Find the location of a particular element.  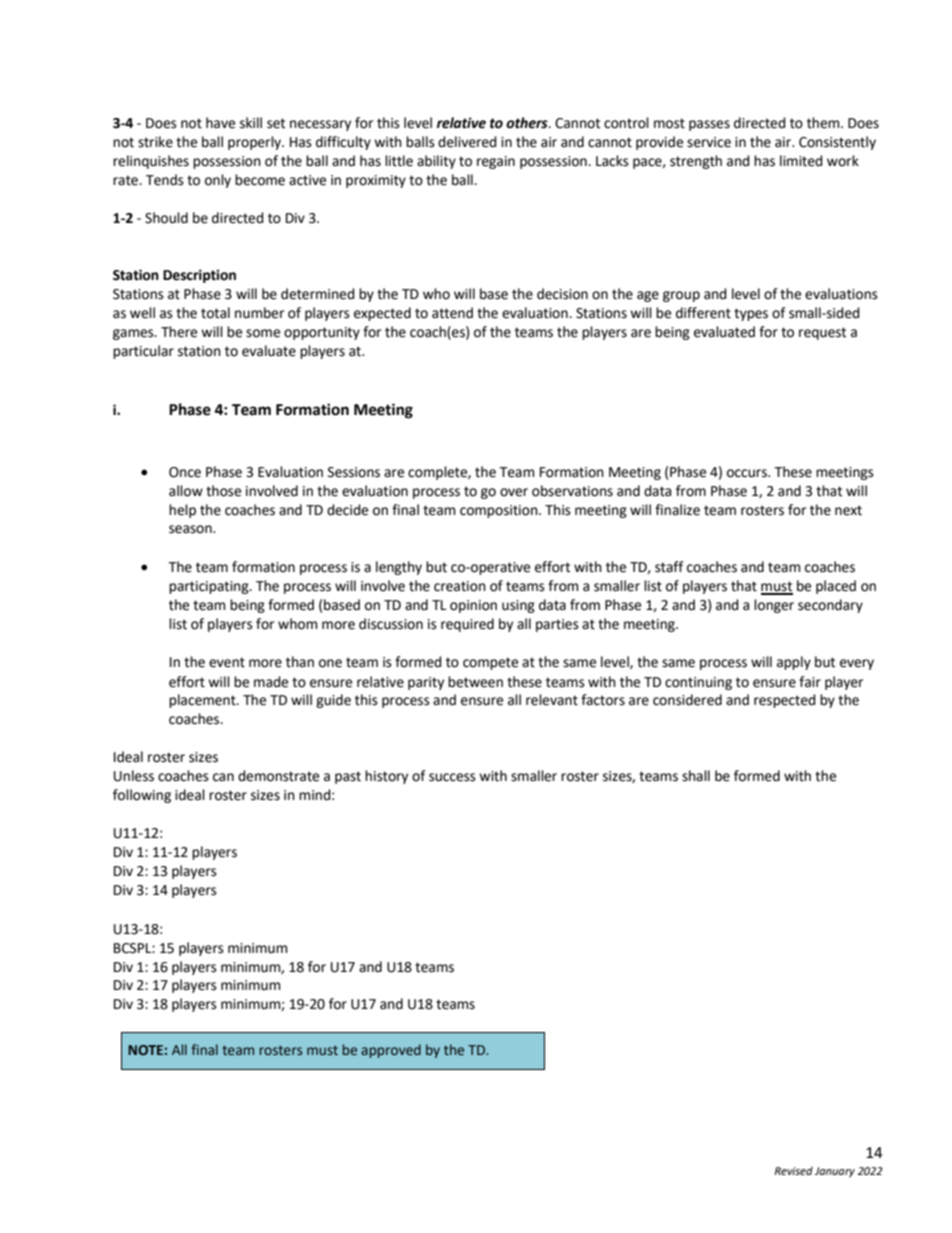

over is located at coordinates (514, 492).
